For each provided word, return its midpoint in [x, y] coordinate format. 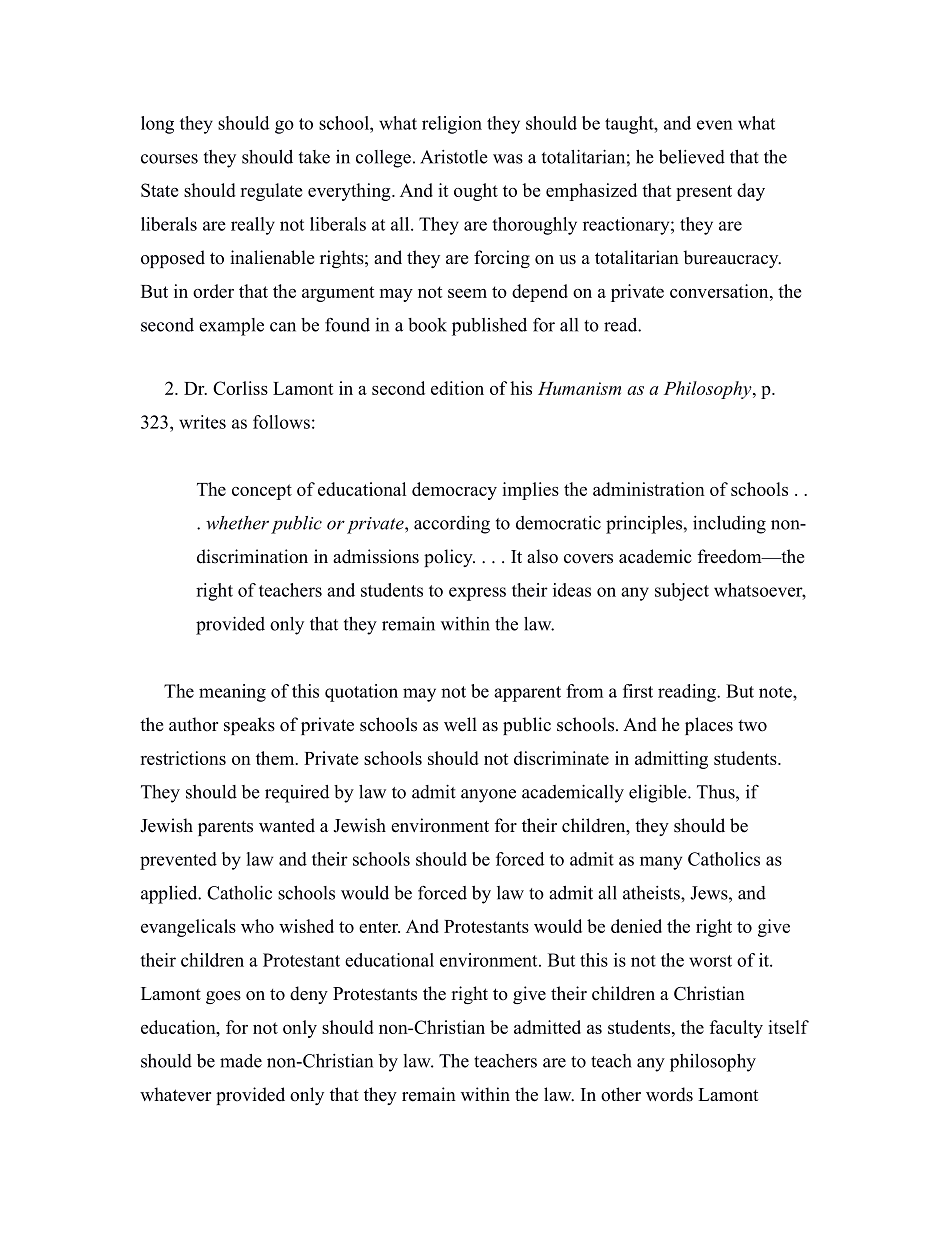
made [241, 1061]
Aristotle [454, 157]
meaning [232, 693]
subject [682, 592]
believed [692, 157]
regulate [271, 192]
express [477, 594]
